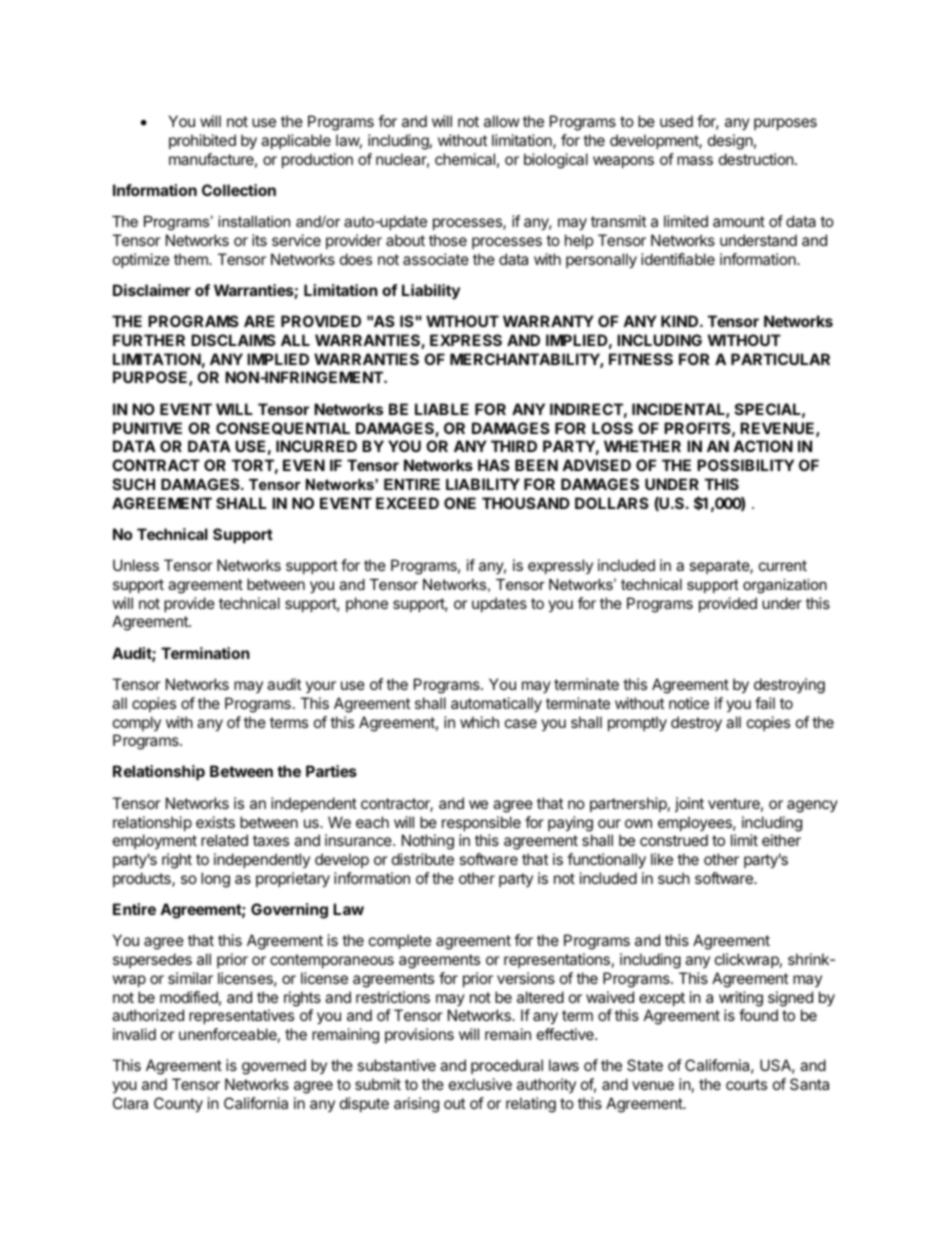 The width and height of the page is (952, 1233). Describe the element at coordinates (202, 141) in the page. I see `prohibited` at that location.
